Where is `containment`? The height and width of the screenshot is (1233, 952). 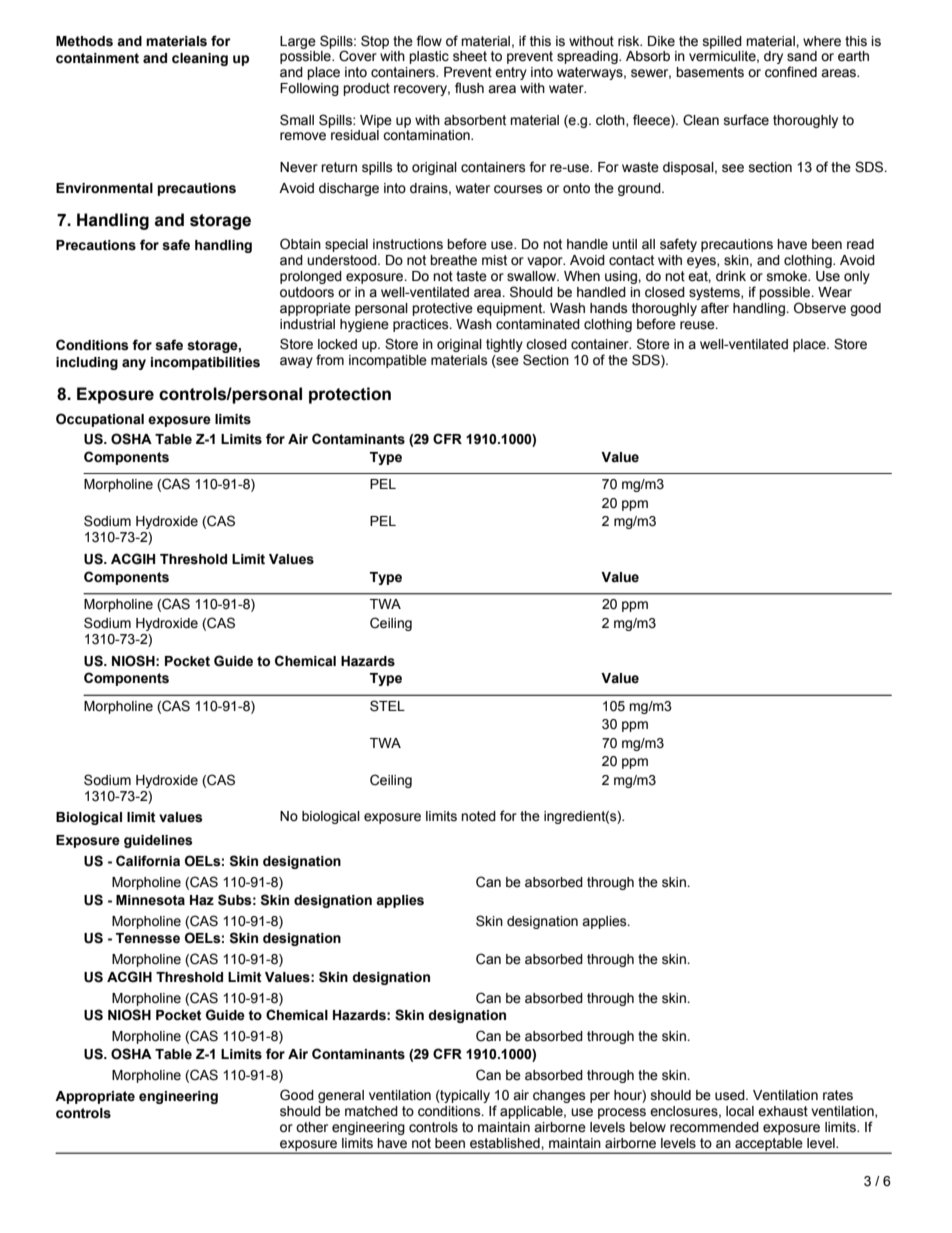
containment is located at coordinates (97, 58).
